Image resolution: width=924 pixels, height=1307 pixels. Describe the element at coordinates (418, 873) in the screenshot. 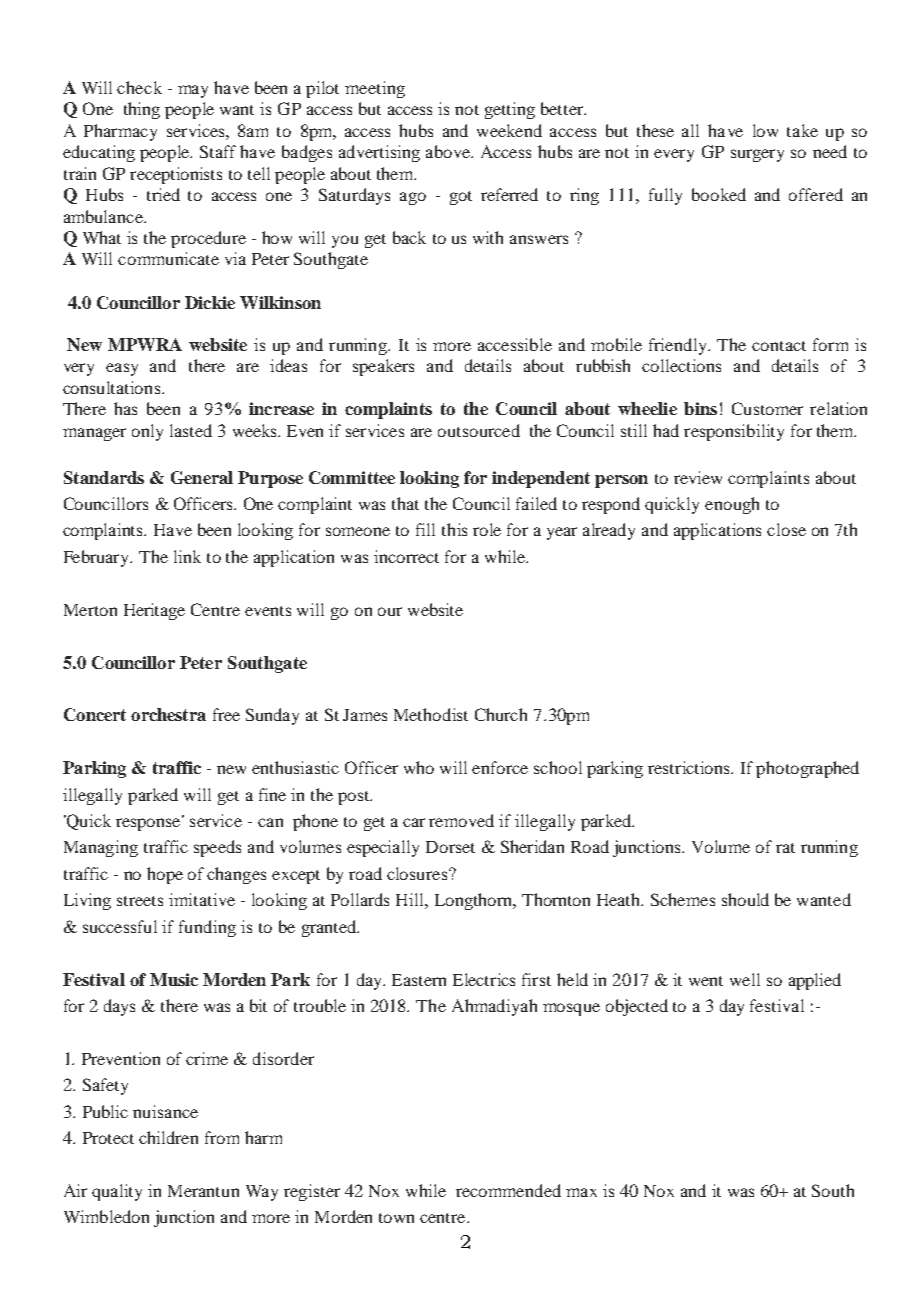

I see `closures` at that location.
